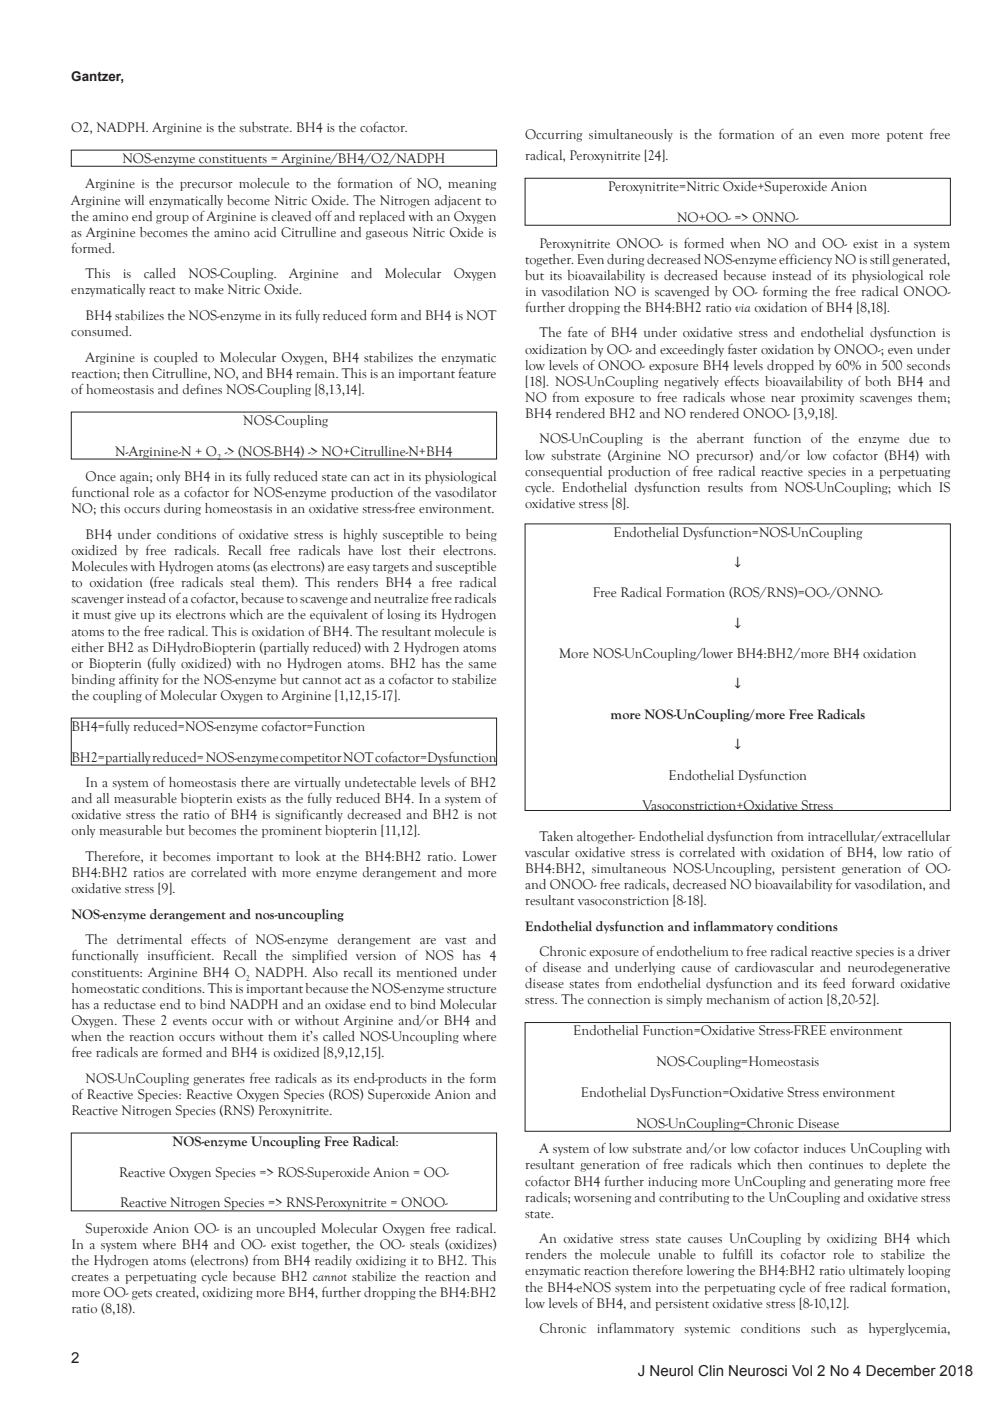 This screenshot has width=998, height=1411. Describe the element at coordinates (471, 990) in the screenshot. I see `structure` at that location.
